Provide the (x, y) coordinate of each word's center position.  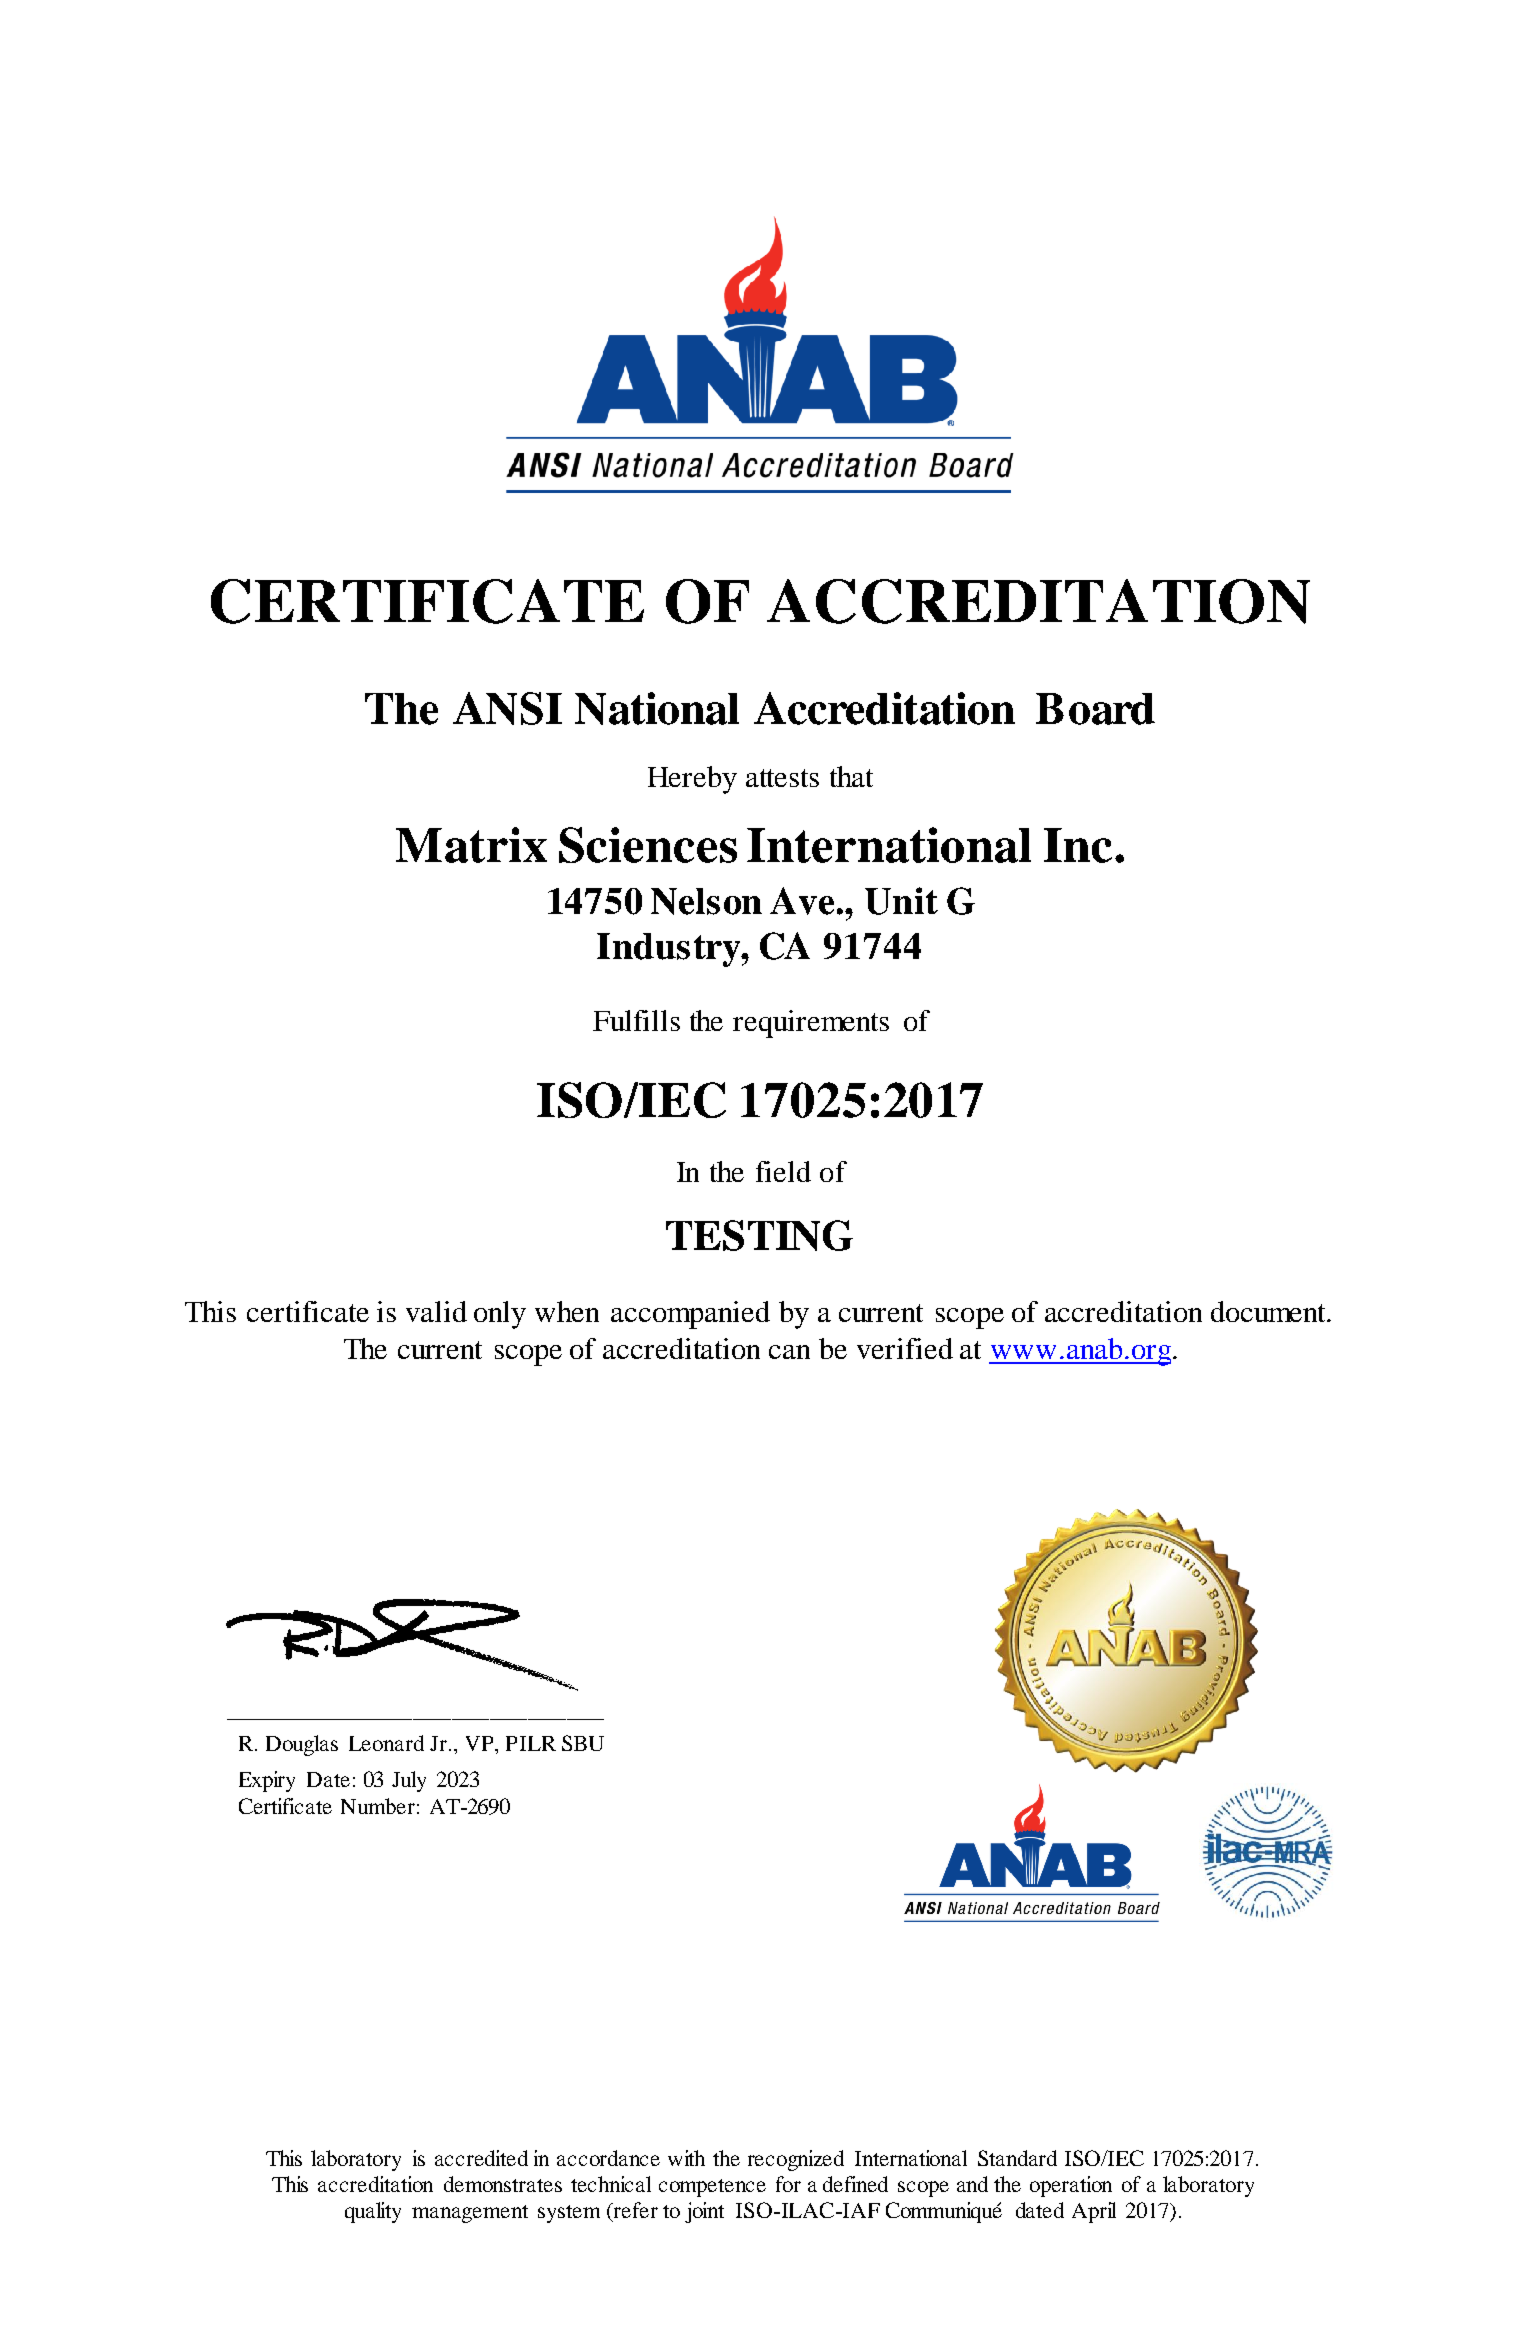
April (1094, 2212)
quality (373, 2212)
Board (1095, 709)
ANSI (507, 708)
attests (782, 778)
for (788, 2184)
